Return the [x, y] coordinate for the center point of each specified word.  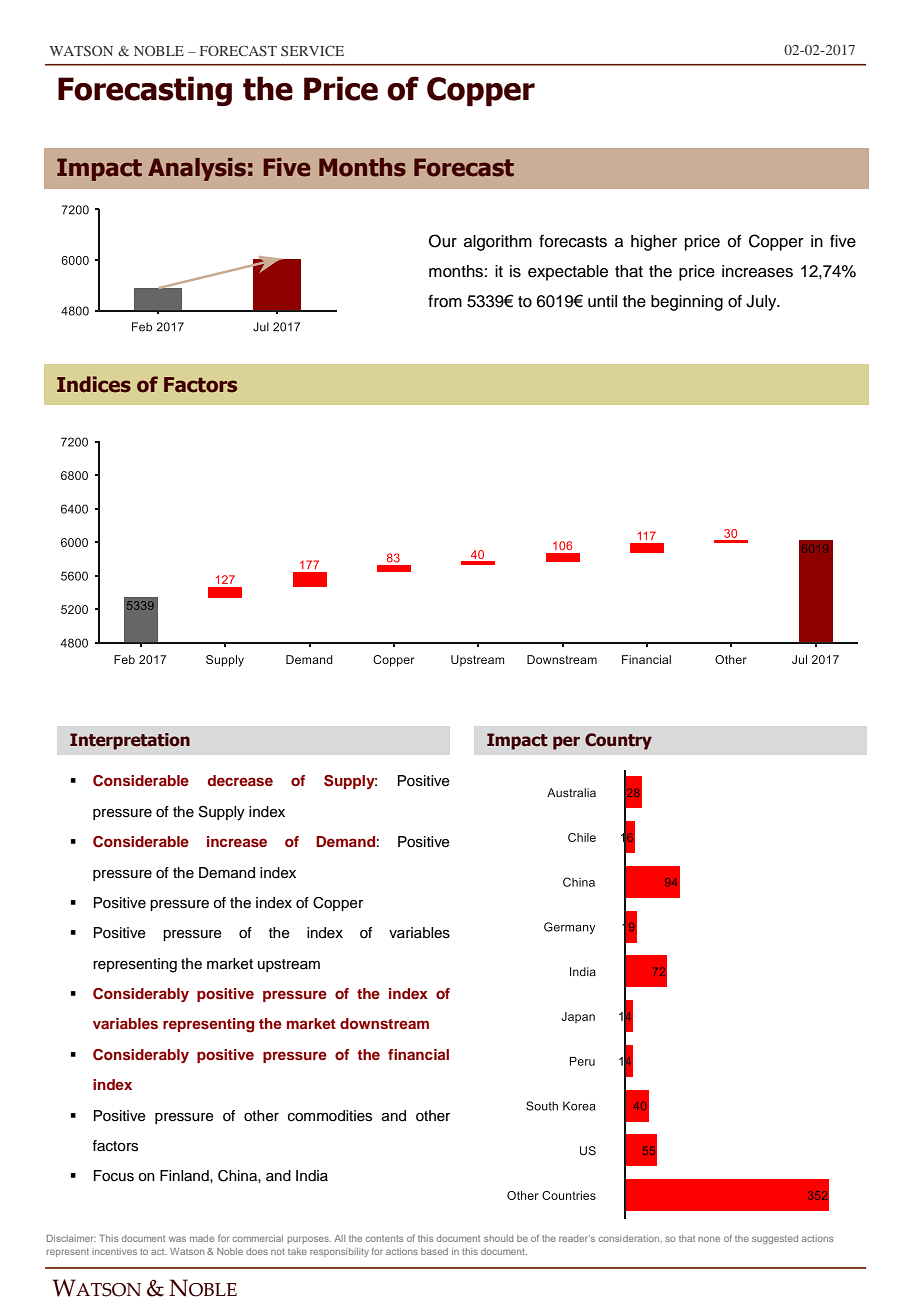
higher [654, 243]
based [434, 1251]
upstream [289, 965]
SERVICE [312, 51]
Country [618, 741]
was [177, 1239]
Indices [94, 384]
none [709, 1239]
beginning [687, 303]
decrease [240, 780]
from [445, 301]
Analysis [197, 169]
